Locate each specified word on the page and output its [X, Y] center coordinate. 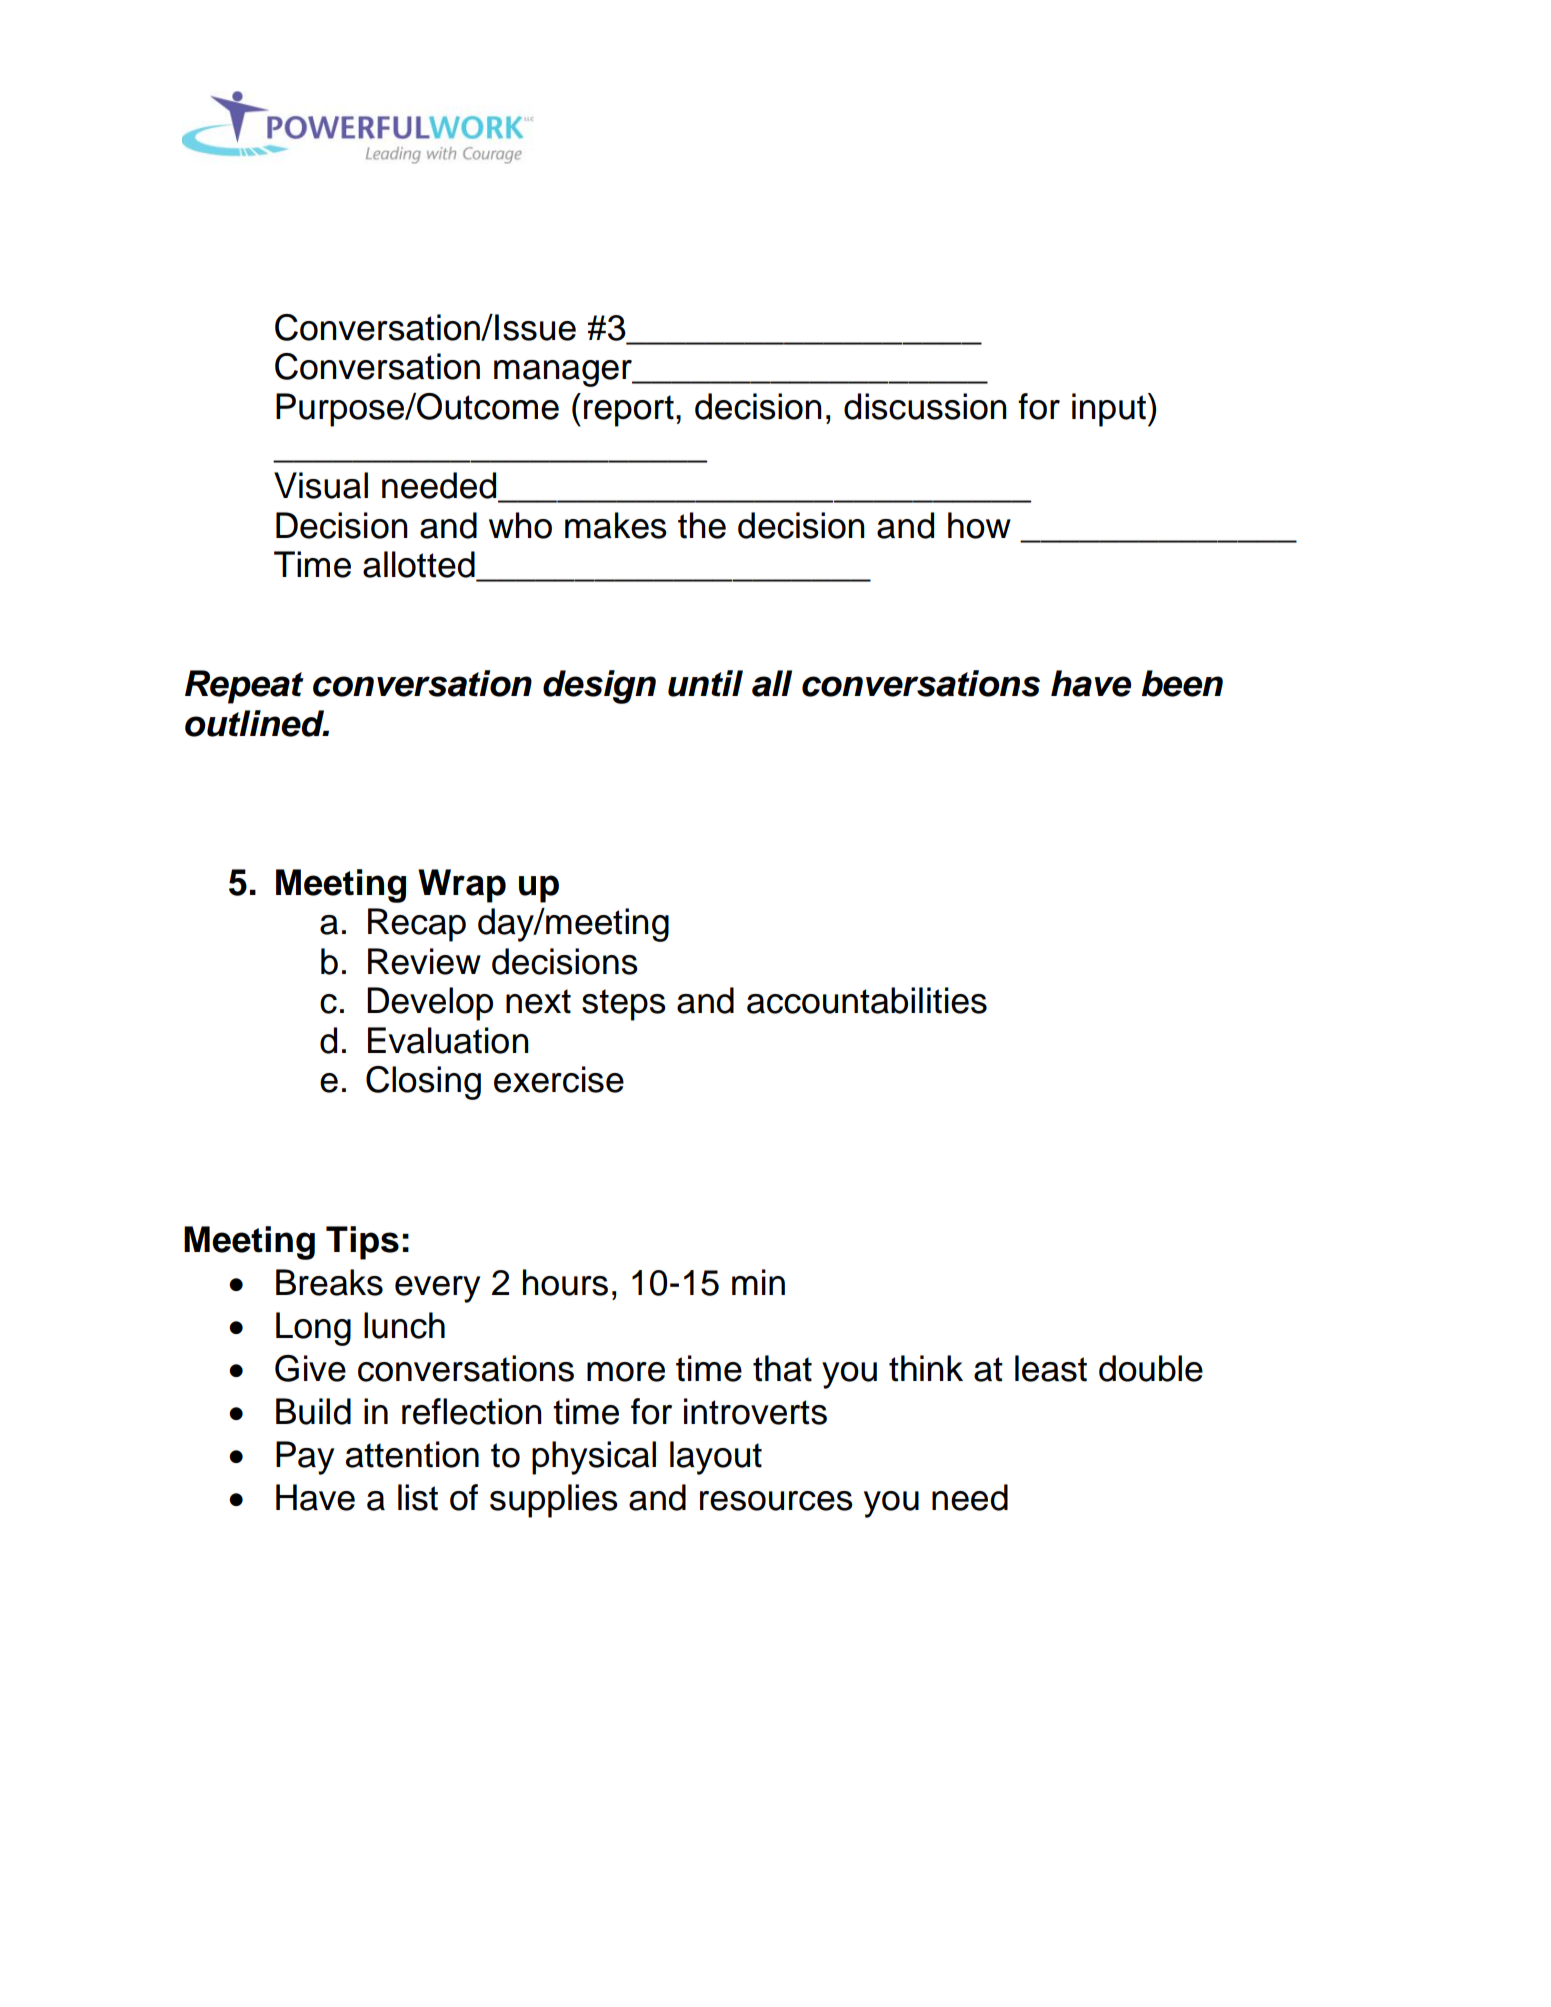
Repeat [244, 687]
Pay [305, 1458]
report [629, 411]
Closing [423, 1083]
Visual [321, 485]
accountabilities [867, 1000]
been [1182, 683]
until [705, 683]
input [1110, 410]
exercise [559, 1079]
